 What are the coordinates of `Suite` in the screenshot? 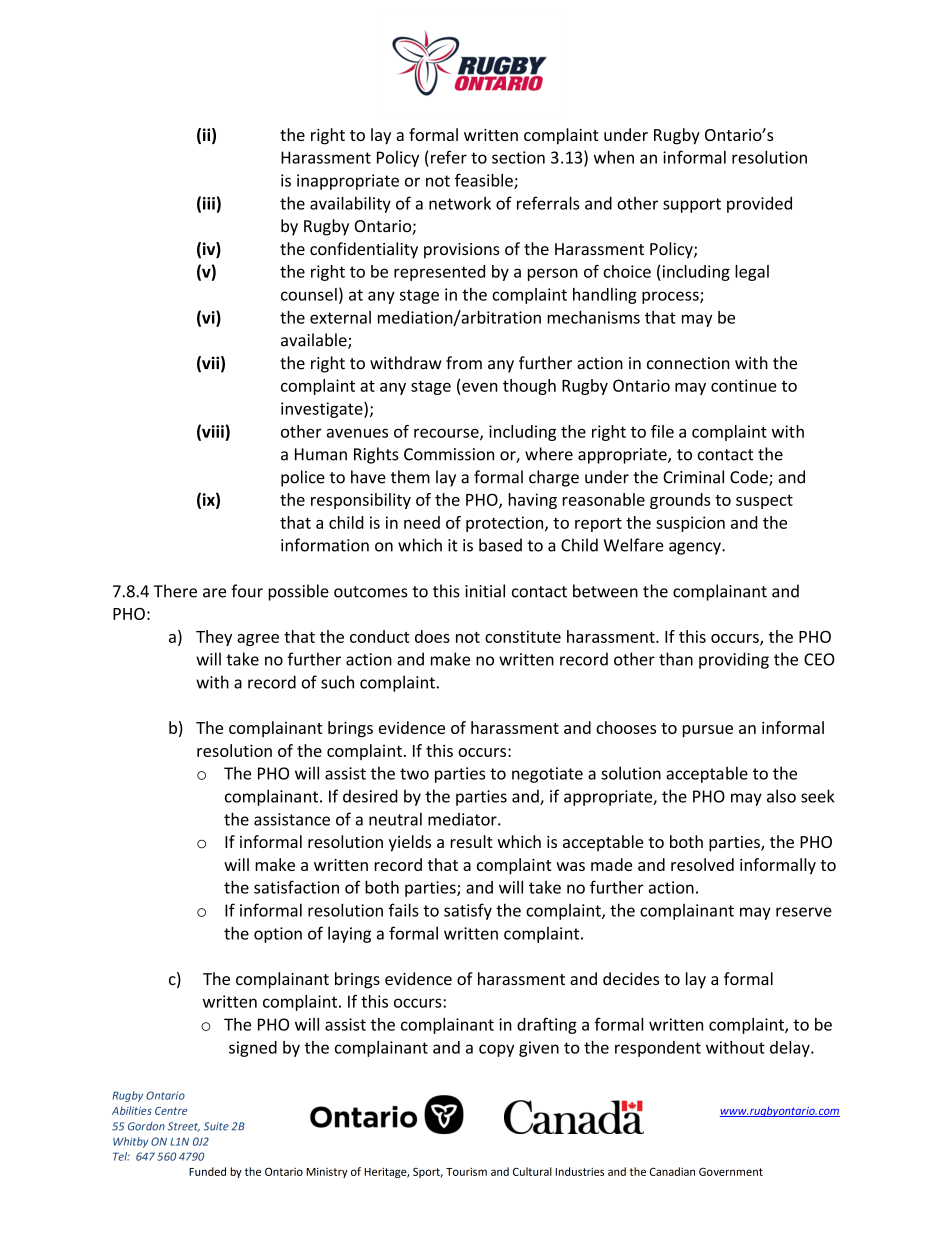 It's located at (216, 1126).
